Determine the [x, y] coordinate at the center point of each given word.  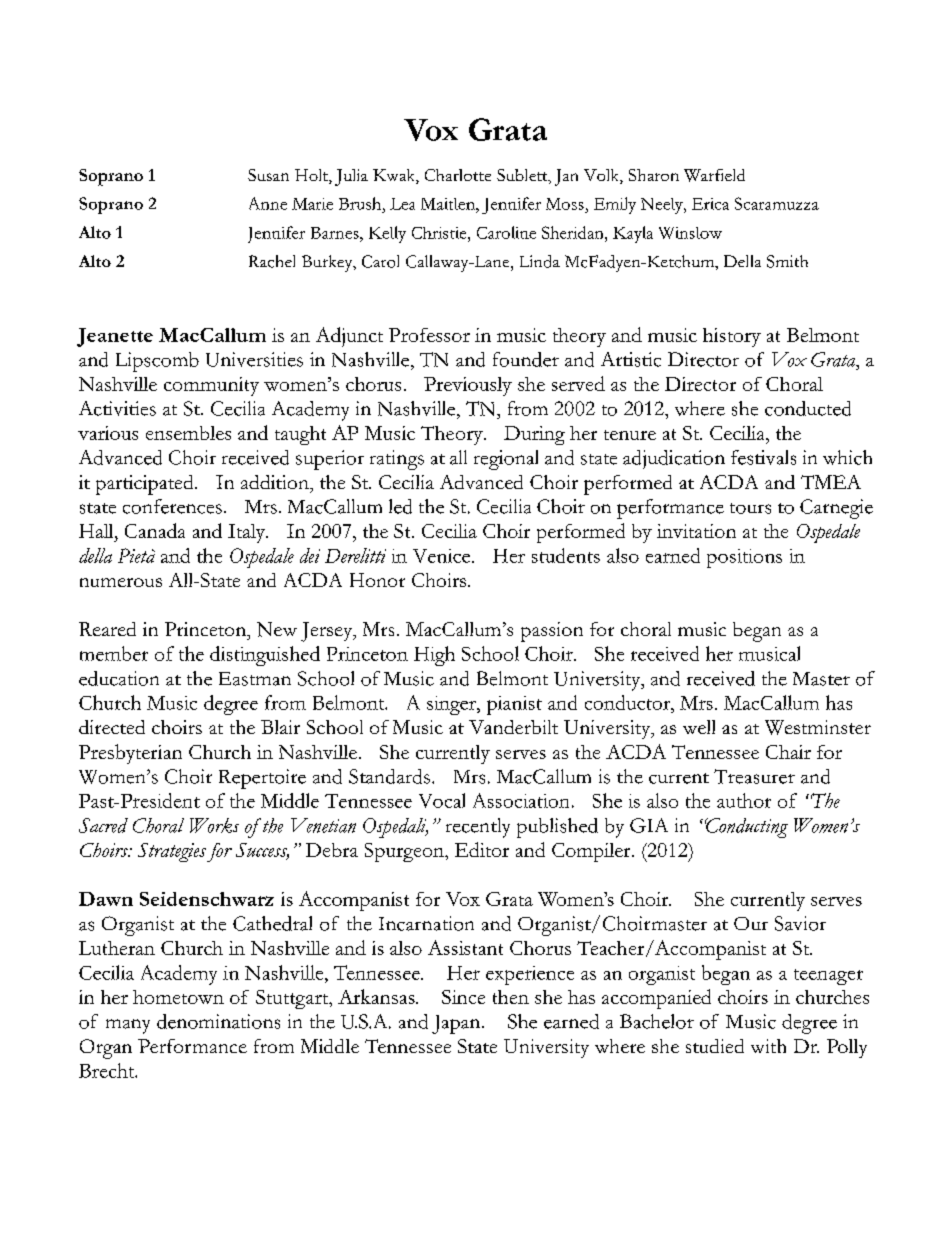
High [434, 656]
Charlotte [458, 175]
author [744, 800]
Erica [710, 204]
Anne [268, 203]
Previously [468, 386]
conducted [808, 408]
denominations [218, 1021]
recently [478, 828]
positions [744, 558]
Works [214, 825]
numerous [121, 582]
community [211, 386]
